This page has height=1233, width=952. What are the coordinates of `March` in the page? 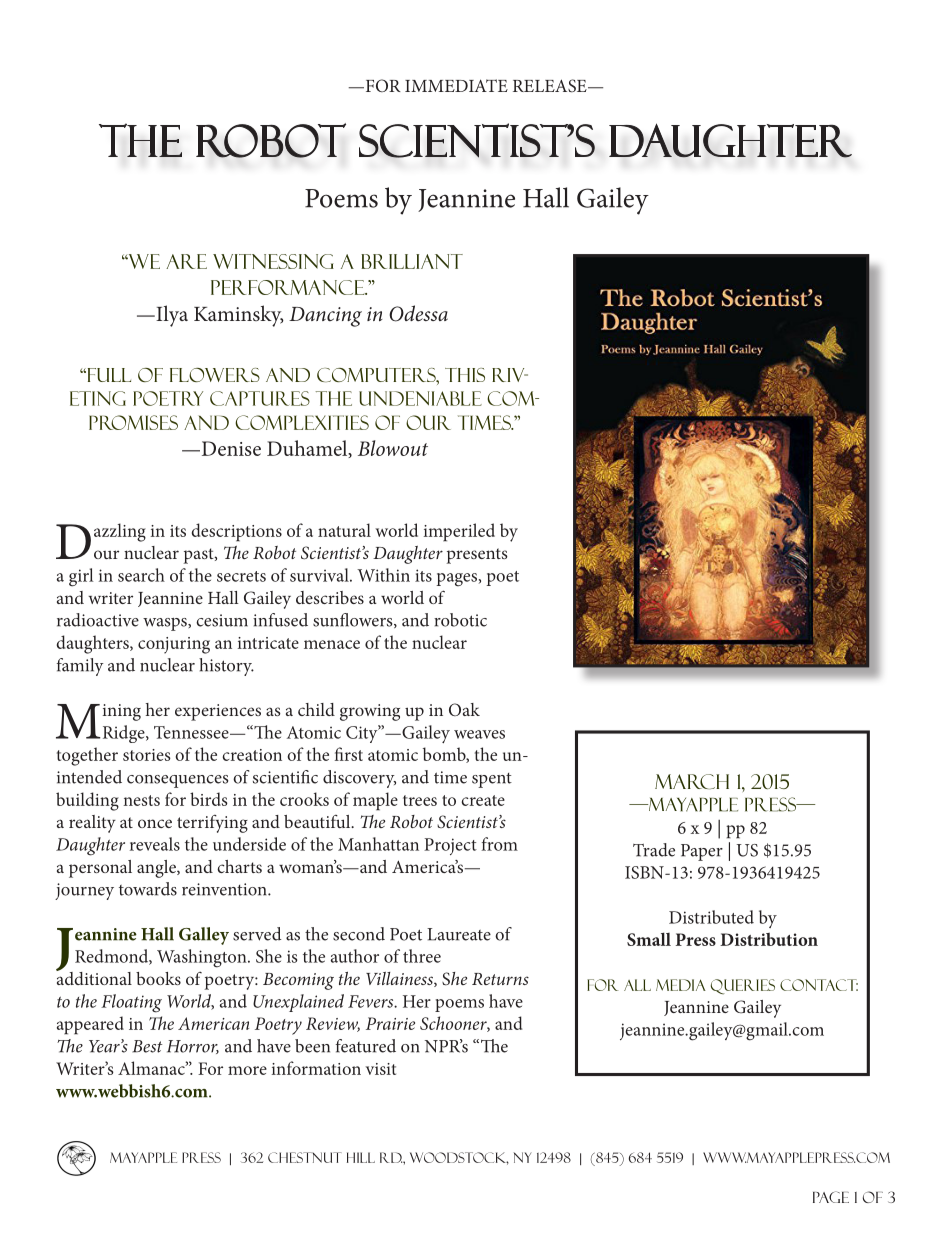 It's located at (692, 782).
